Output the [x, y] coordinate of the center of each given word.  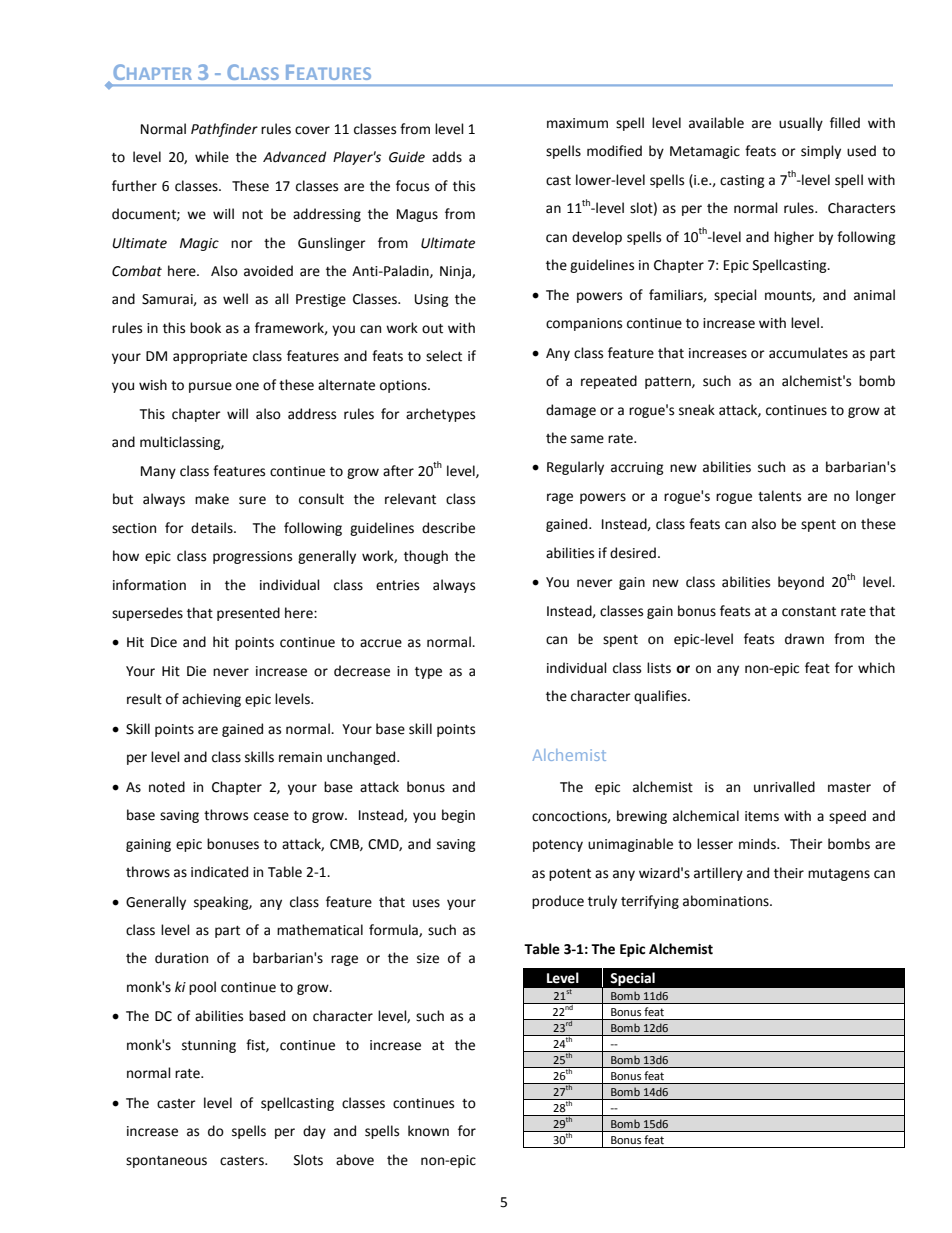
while [212, 157]
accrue [381, 643]
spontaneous [166, 1162]
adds [447, 157]
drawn [804, 639]
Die [196, 671]
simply [821, 152]
